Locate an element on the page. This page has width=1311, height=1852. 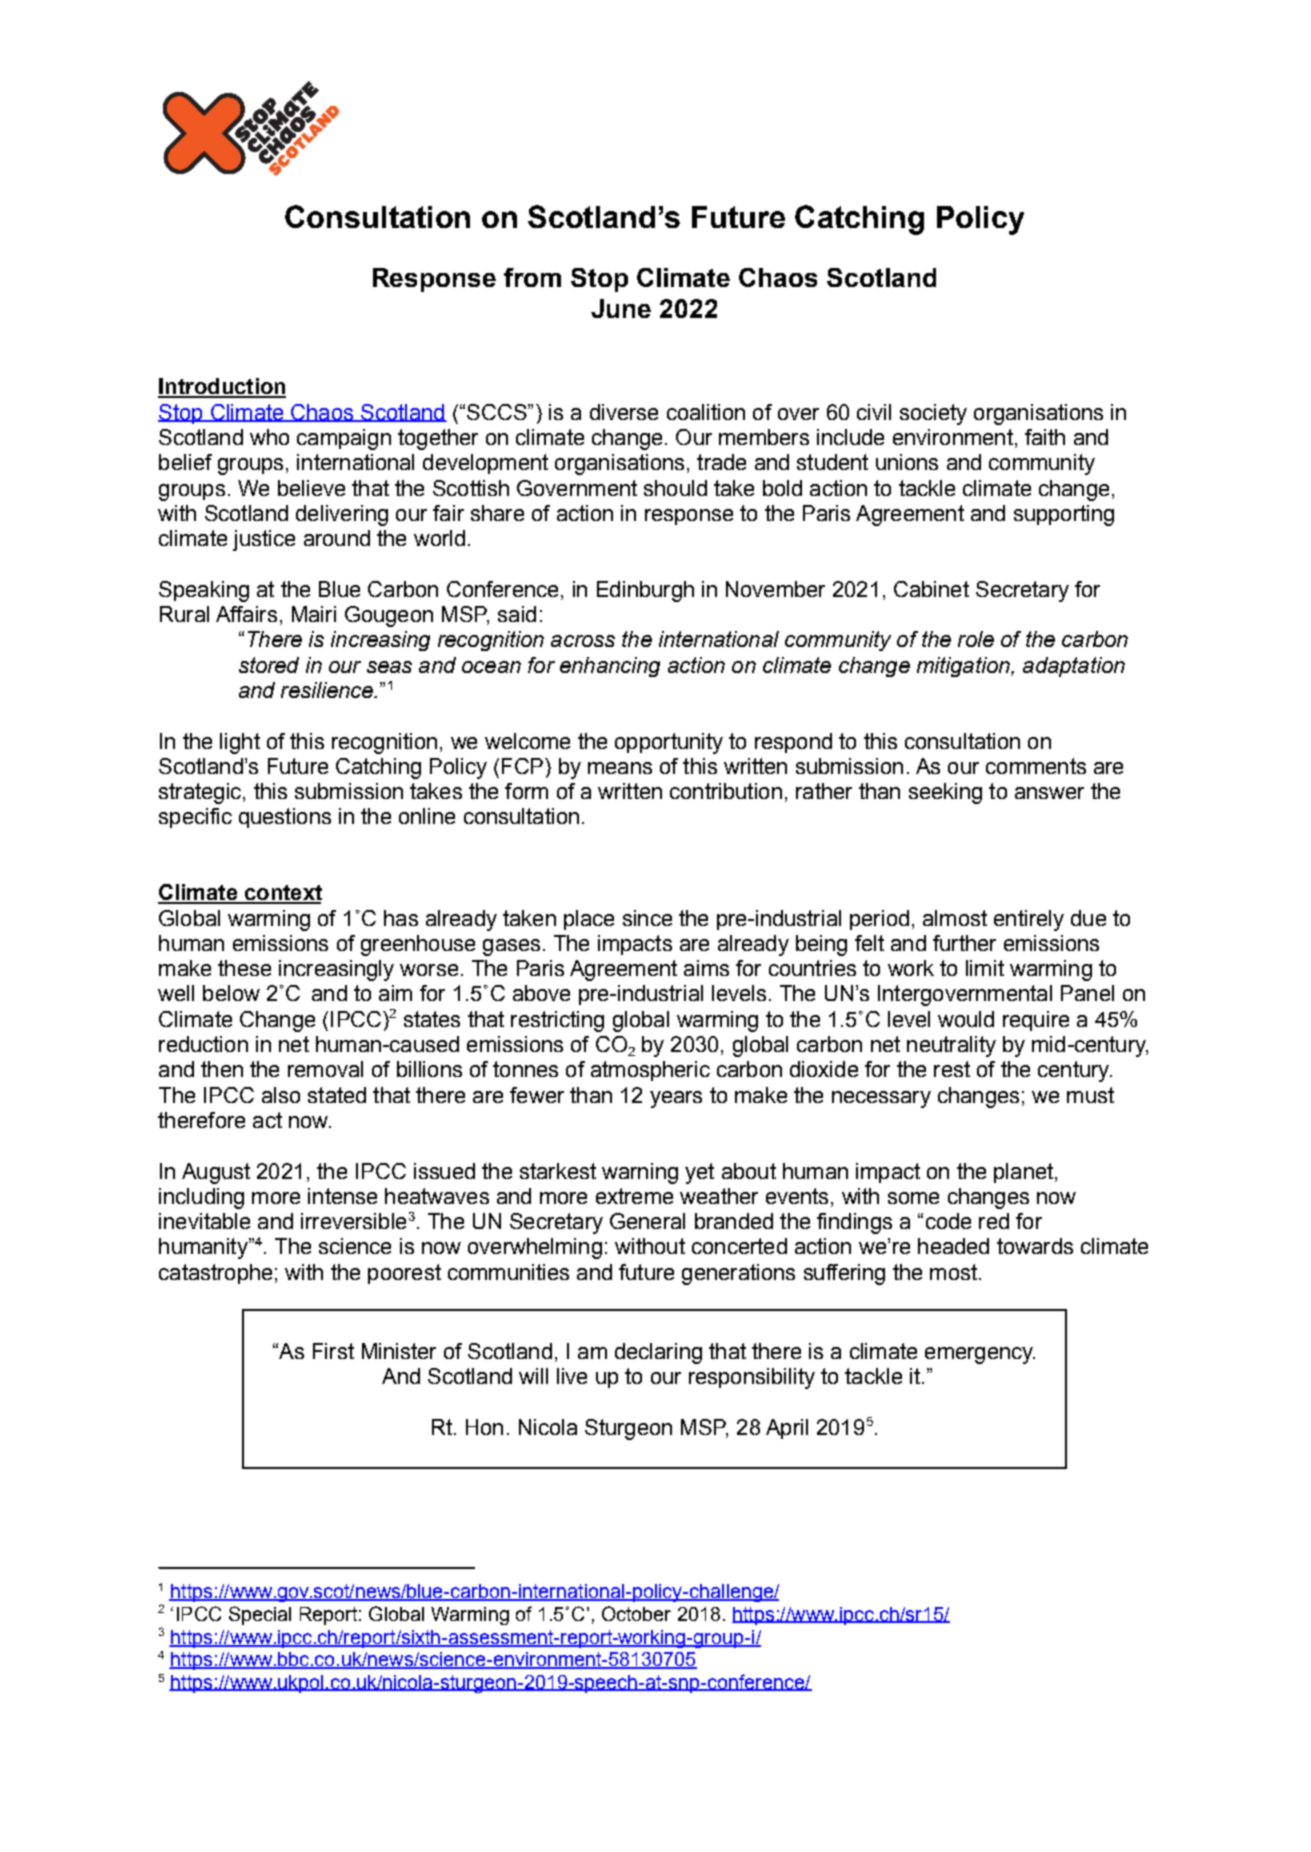
society is located at coordinates (933, 414).
